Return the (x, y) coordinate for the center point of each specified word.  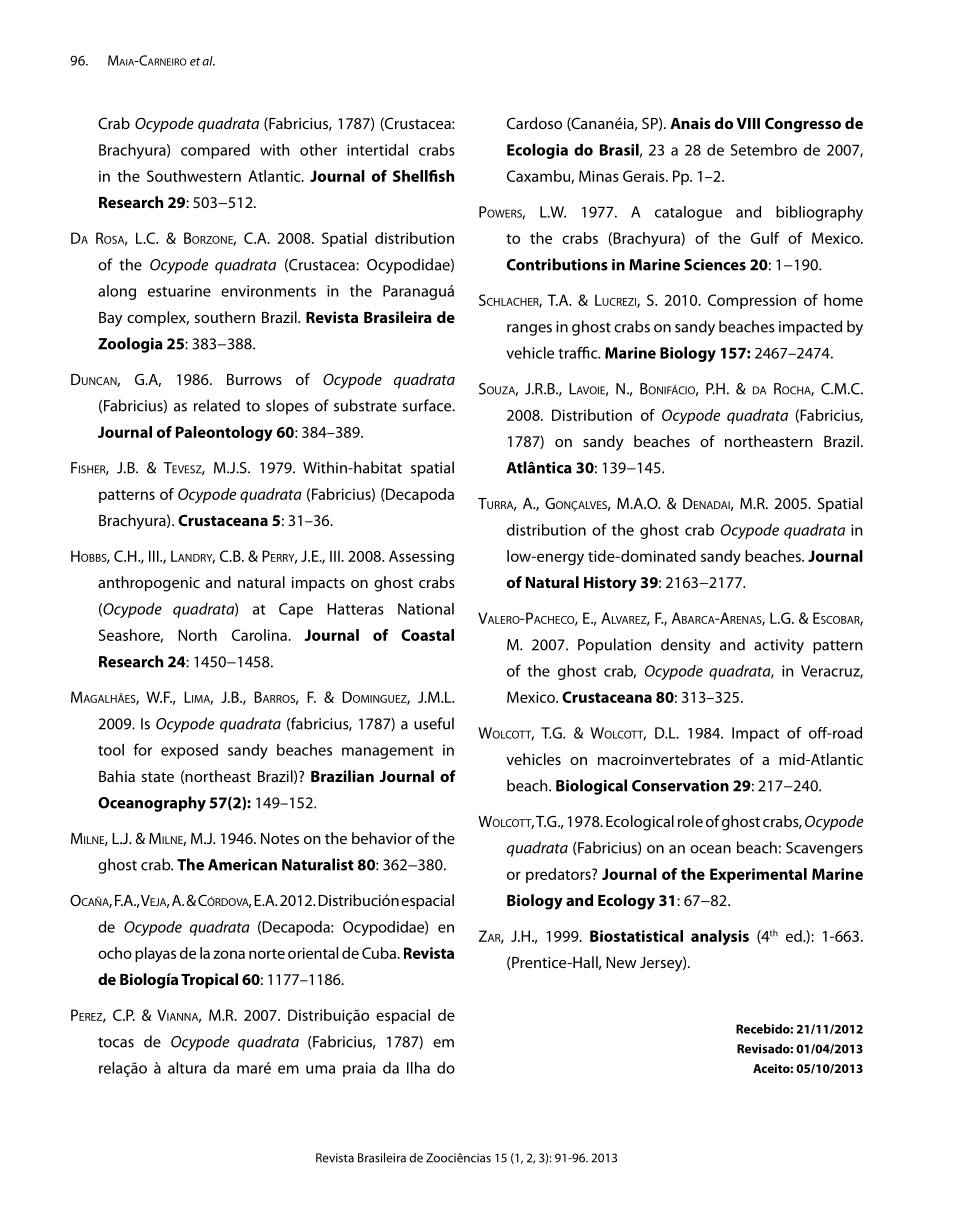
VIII (748, 123)
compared (215, 151)
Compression (752, 301)
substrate (365, 405)
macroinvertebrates (664, 759)
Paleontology (224, 434)
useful (434, 723)
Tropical (209, 981)
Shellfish (423, 176)
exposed (189, 751)
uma (320, 1069)
